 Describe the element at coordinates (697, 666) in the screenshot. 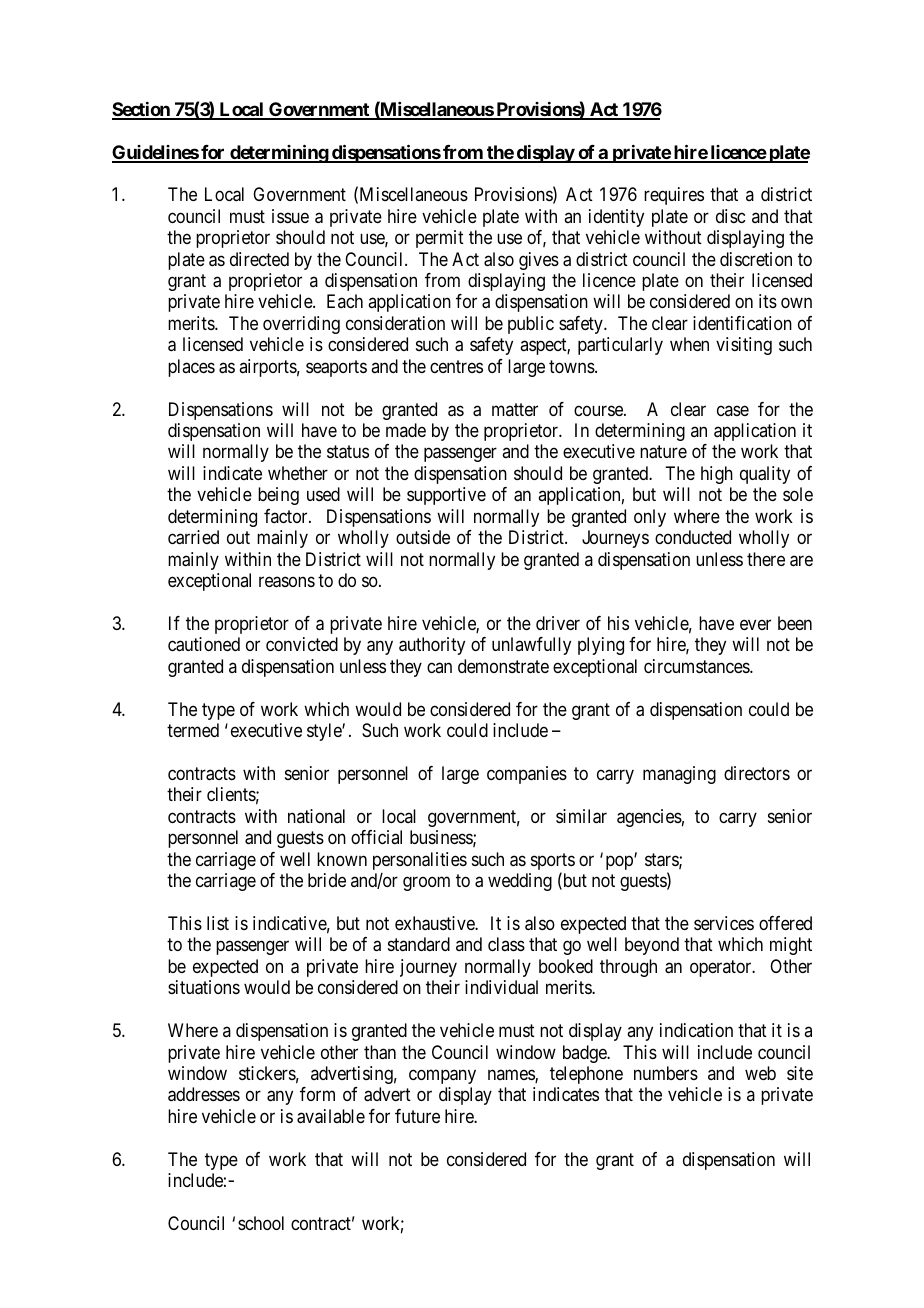

I see `circumstances` at that location.
